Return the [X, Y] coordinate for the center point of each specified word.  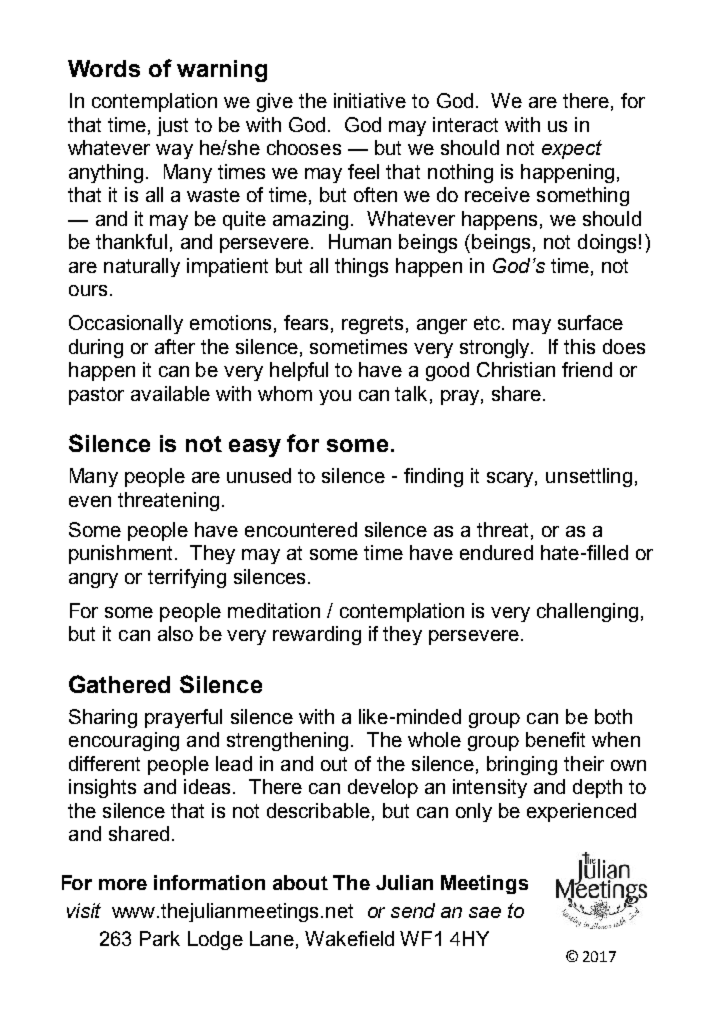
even [90, 501]
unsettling [589, 477]
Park [160, 938]
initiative [370, 100]
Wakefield [349, 938]
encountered [301, 529]
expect [572, 149]
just [172, 126]
